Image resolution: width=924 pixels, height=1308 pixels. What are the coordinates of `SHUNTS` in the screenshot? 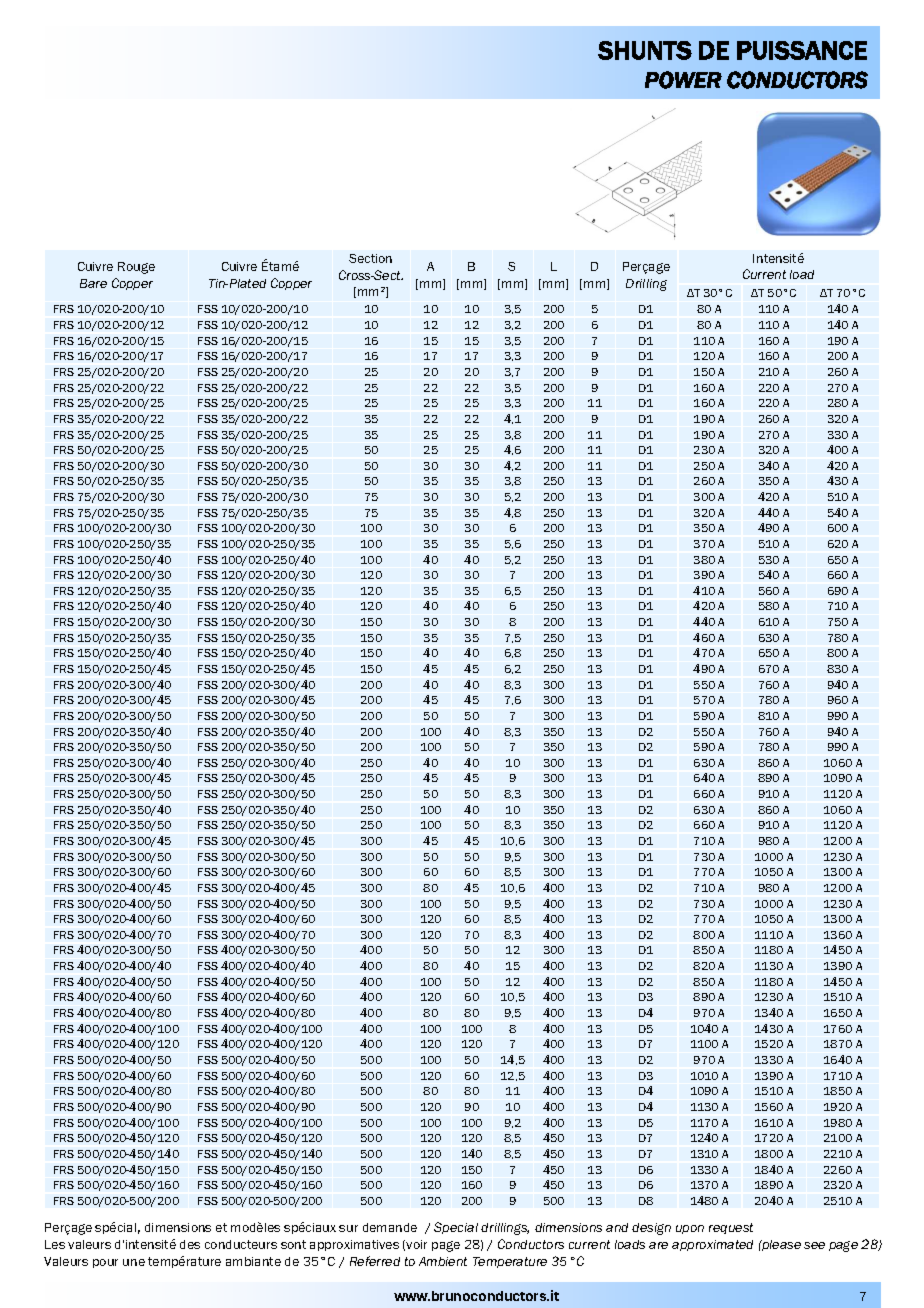 It's located at (645, 50).
